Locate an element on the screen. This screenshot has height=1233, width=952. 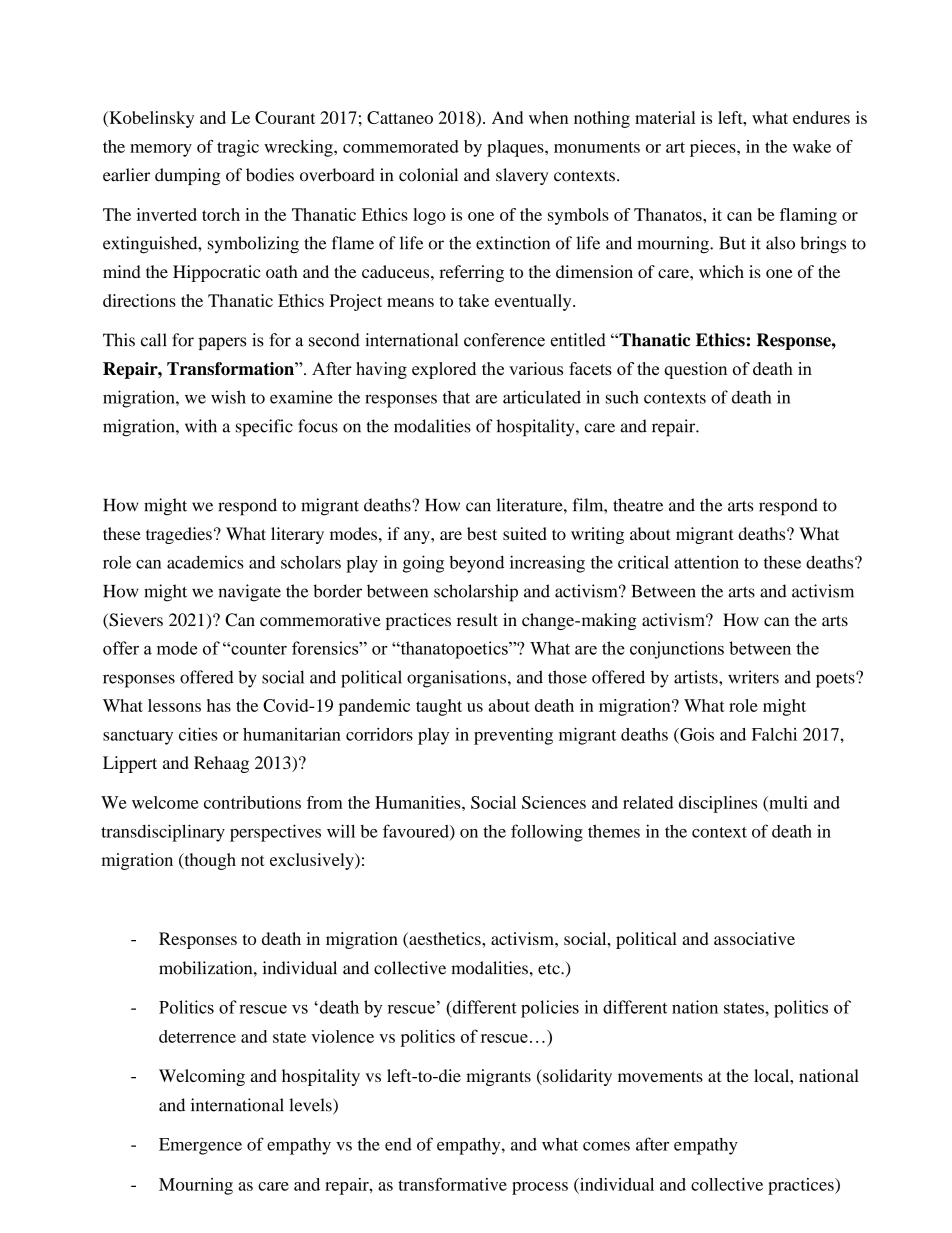
welcome is located at coordinates (165, 802).
